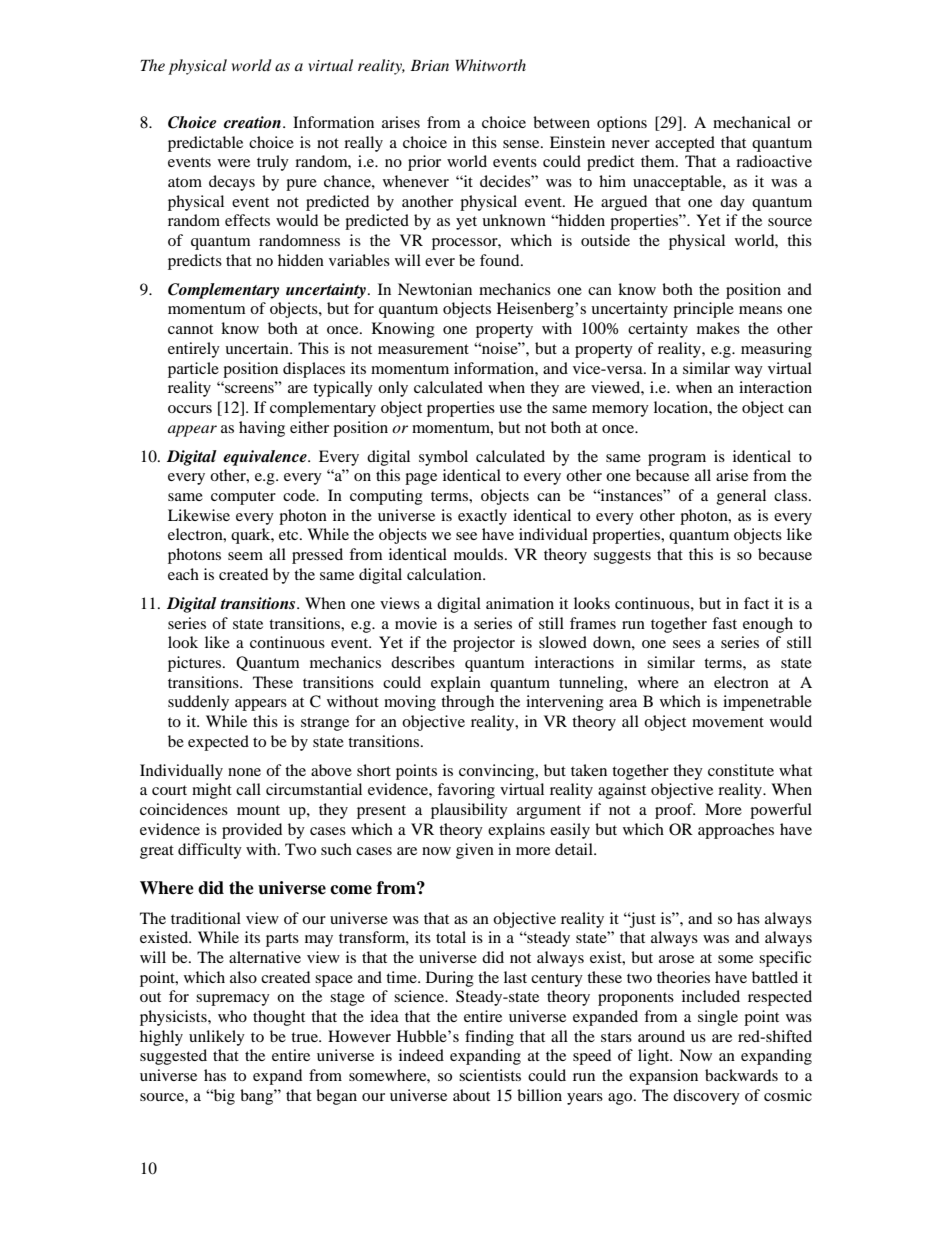  What do you see at coordinates (490, 65) in the screenshot?
I see `Whitworth` at bounding box center [490, 65].
